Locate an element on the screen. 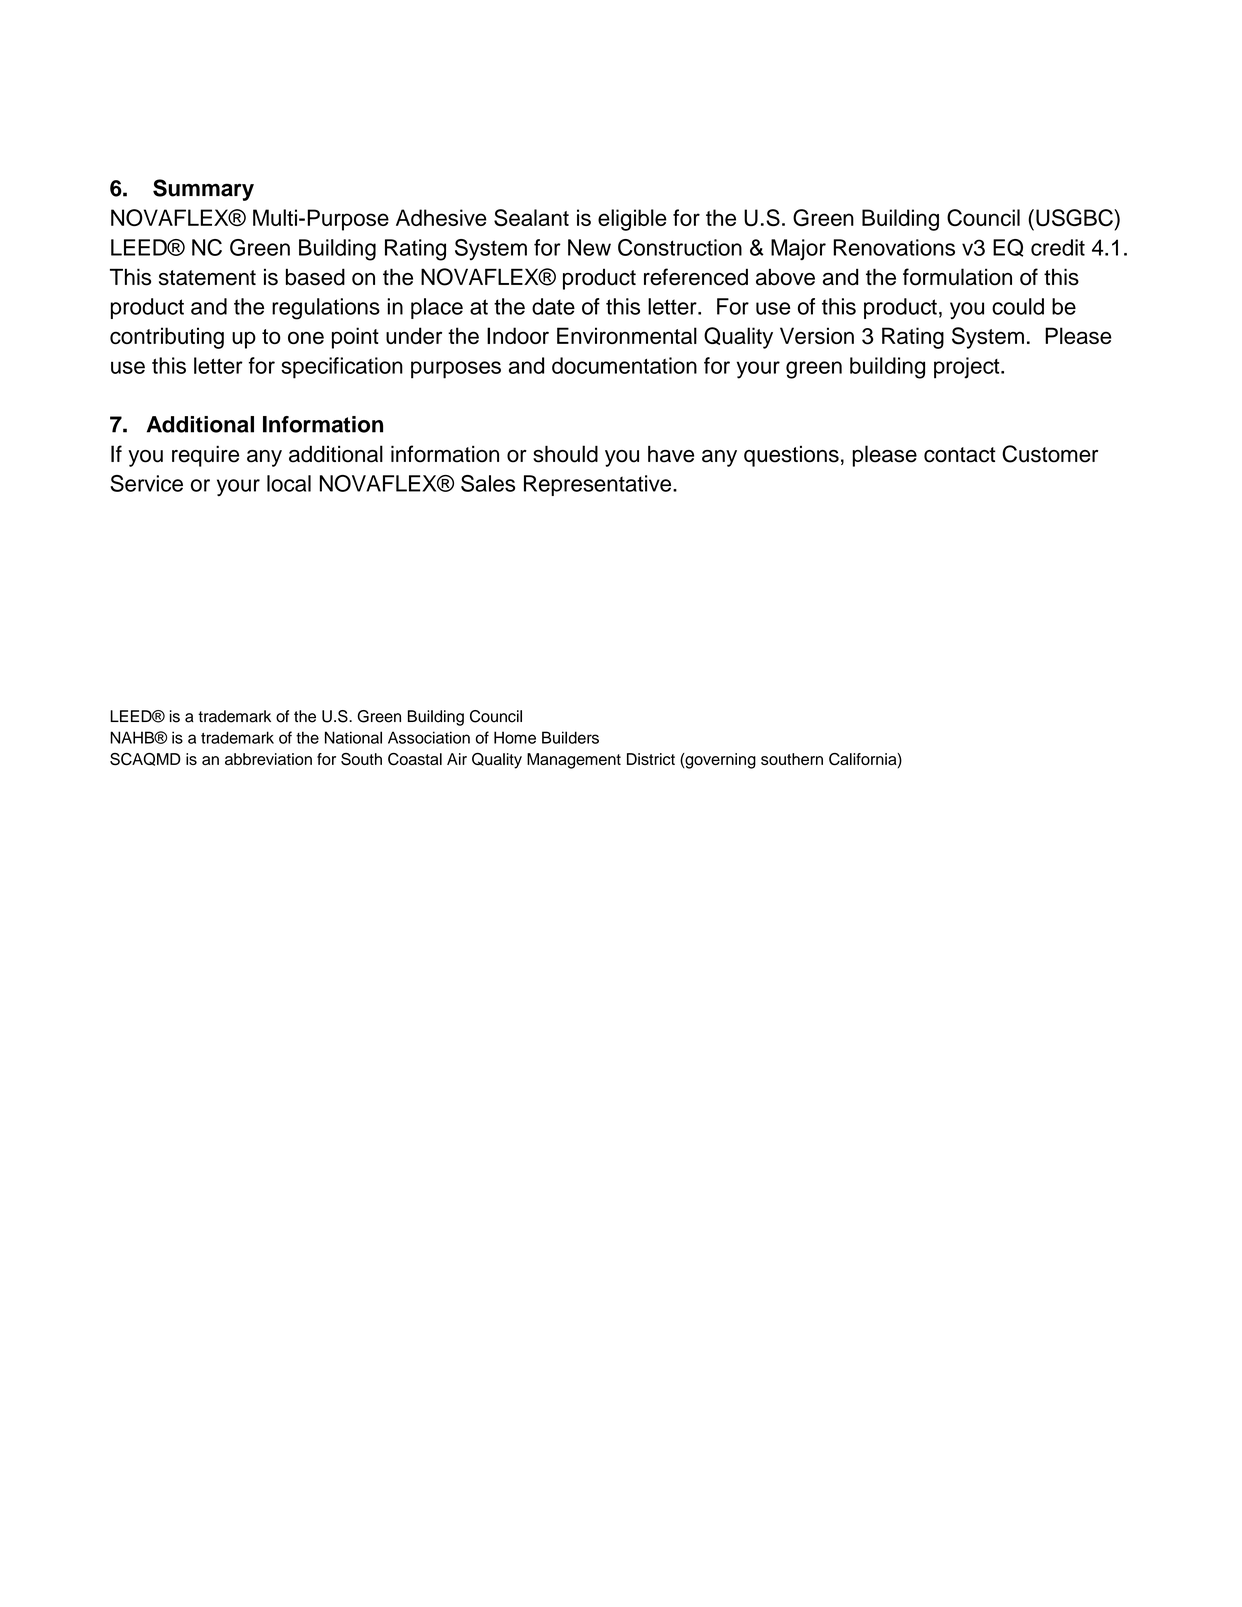 This screenshot has height=1607, width=1242. abbreviation is located at coordinates (268, 759).
